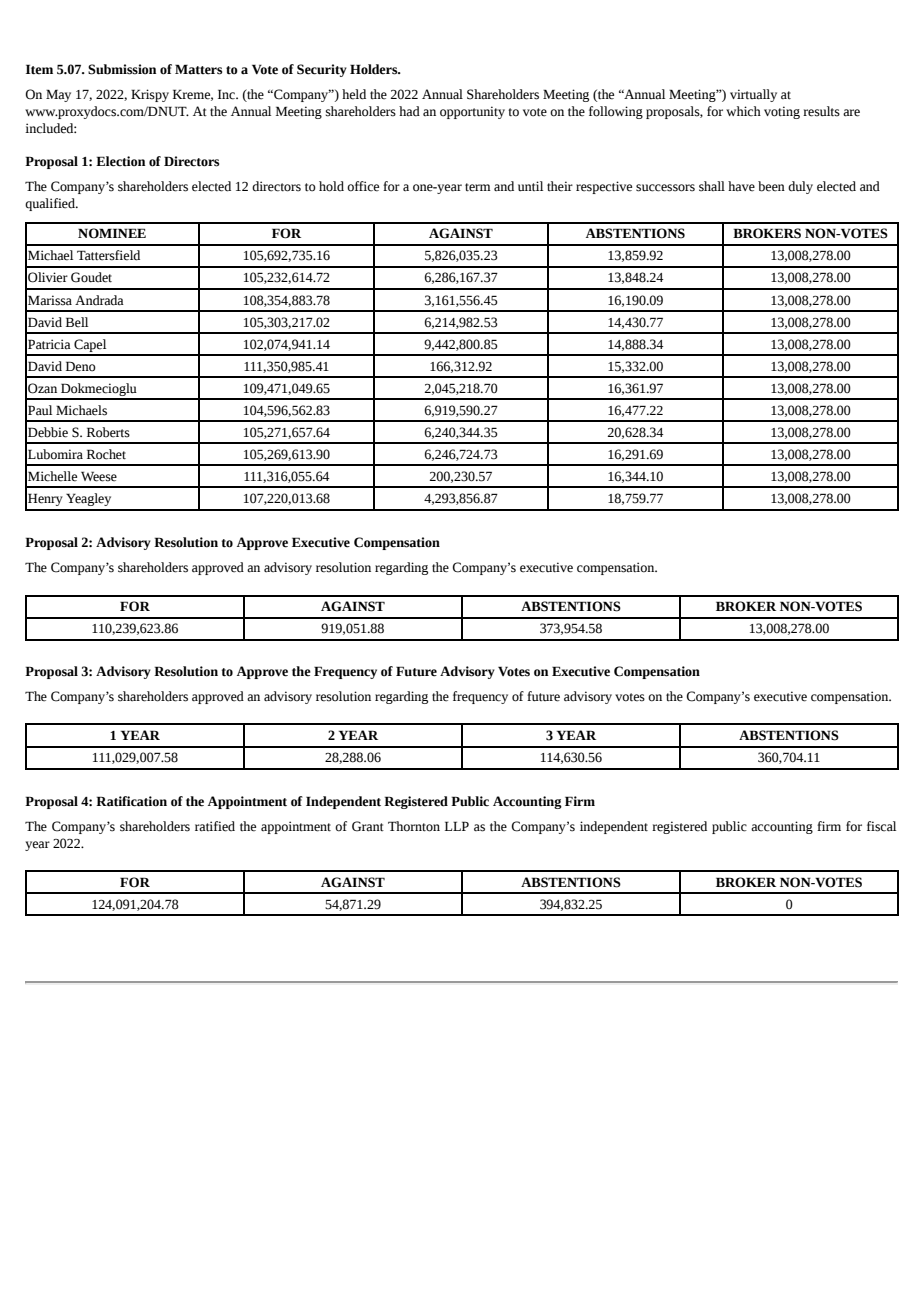 The width and height of the document is (924, 1308). I want to click on virtually, so click(753, 95).
